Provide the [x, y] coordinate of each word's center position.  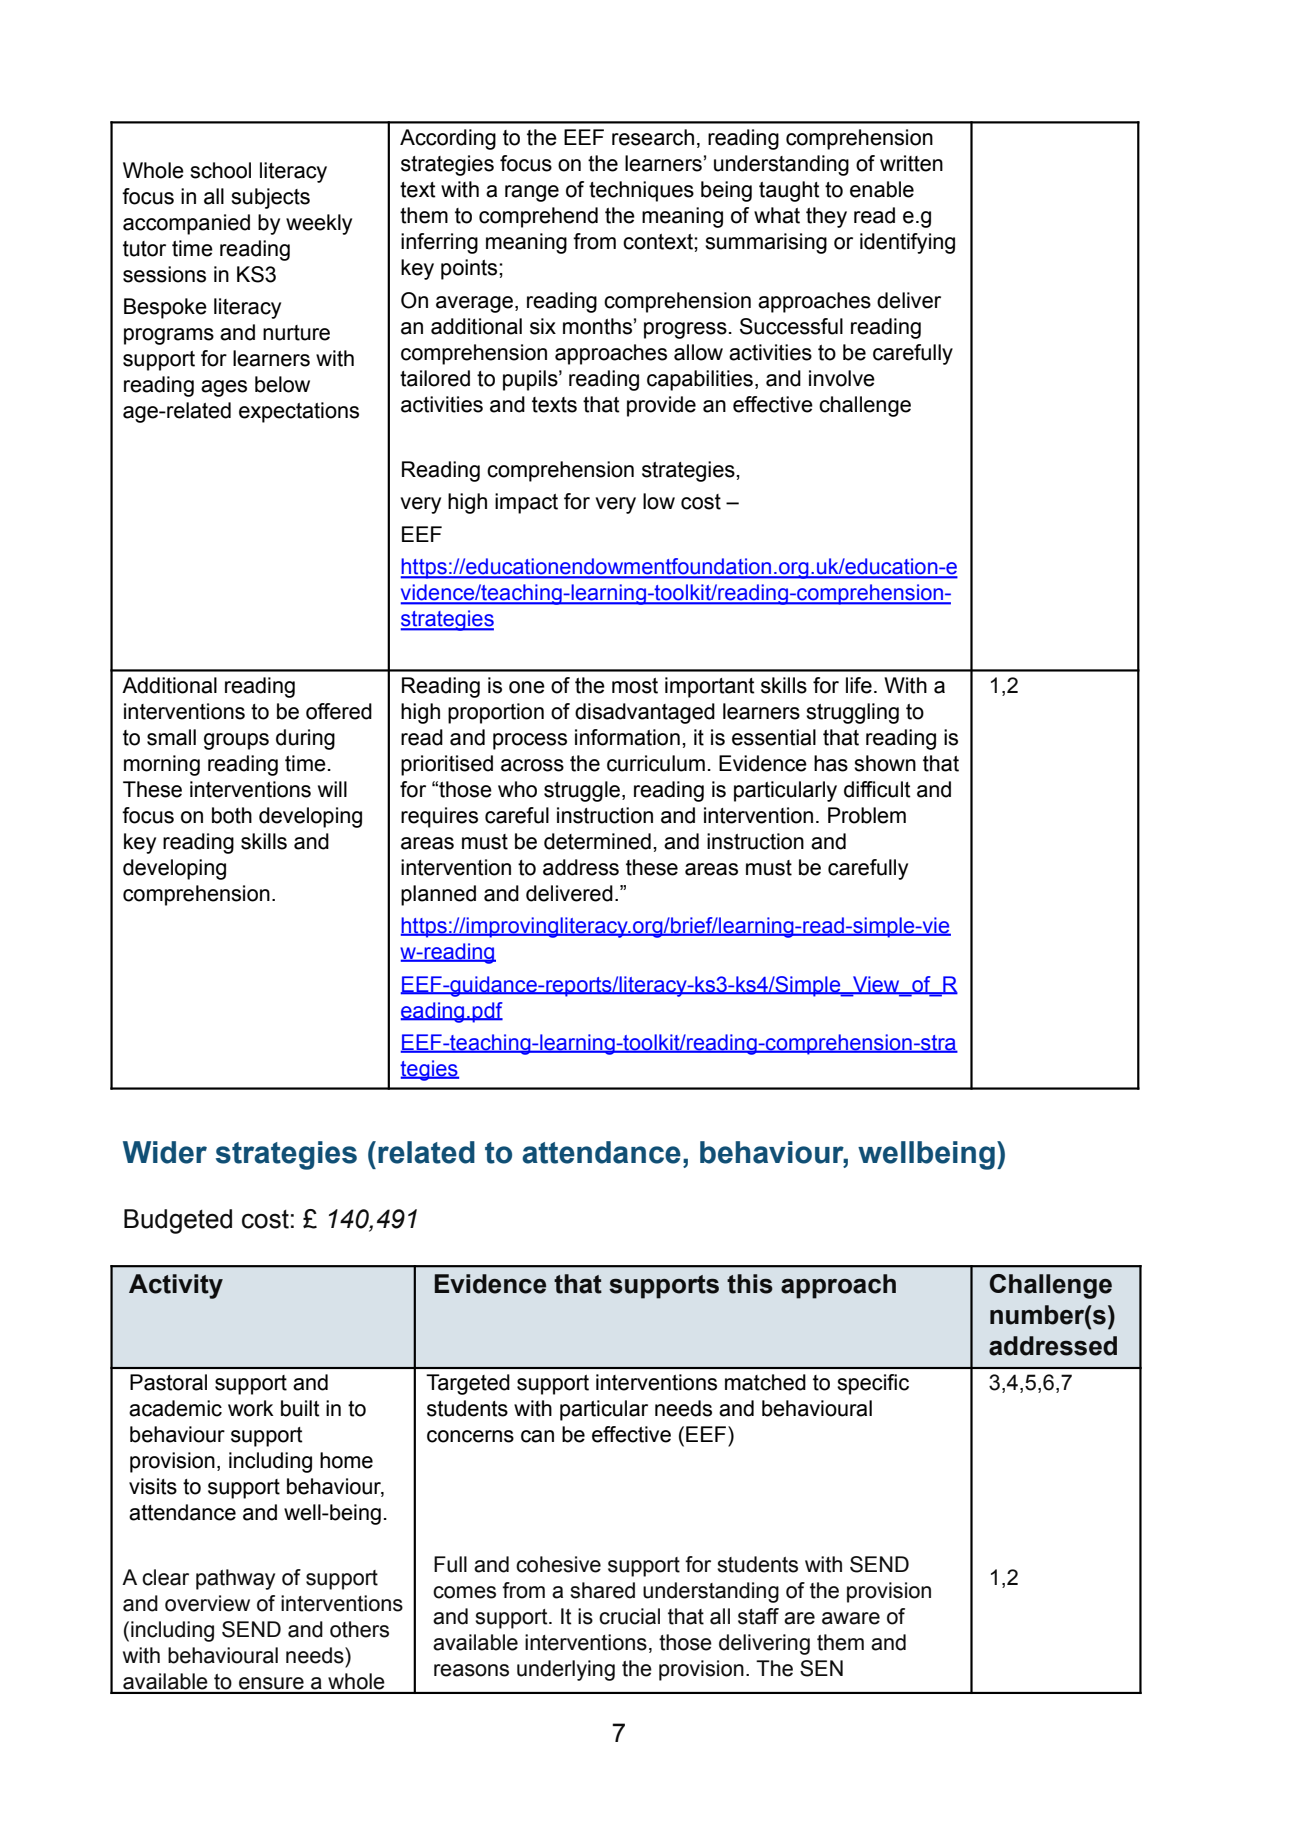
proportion [496, 713]
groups [236, 741]
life [859, 685]
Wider [165, 1152]
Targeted [468, 1384]
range [532, 193]
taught [789, 191]
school [220, 170]
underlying [566, 1670]
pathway [235, 1579]
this [750, 1284]
